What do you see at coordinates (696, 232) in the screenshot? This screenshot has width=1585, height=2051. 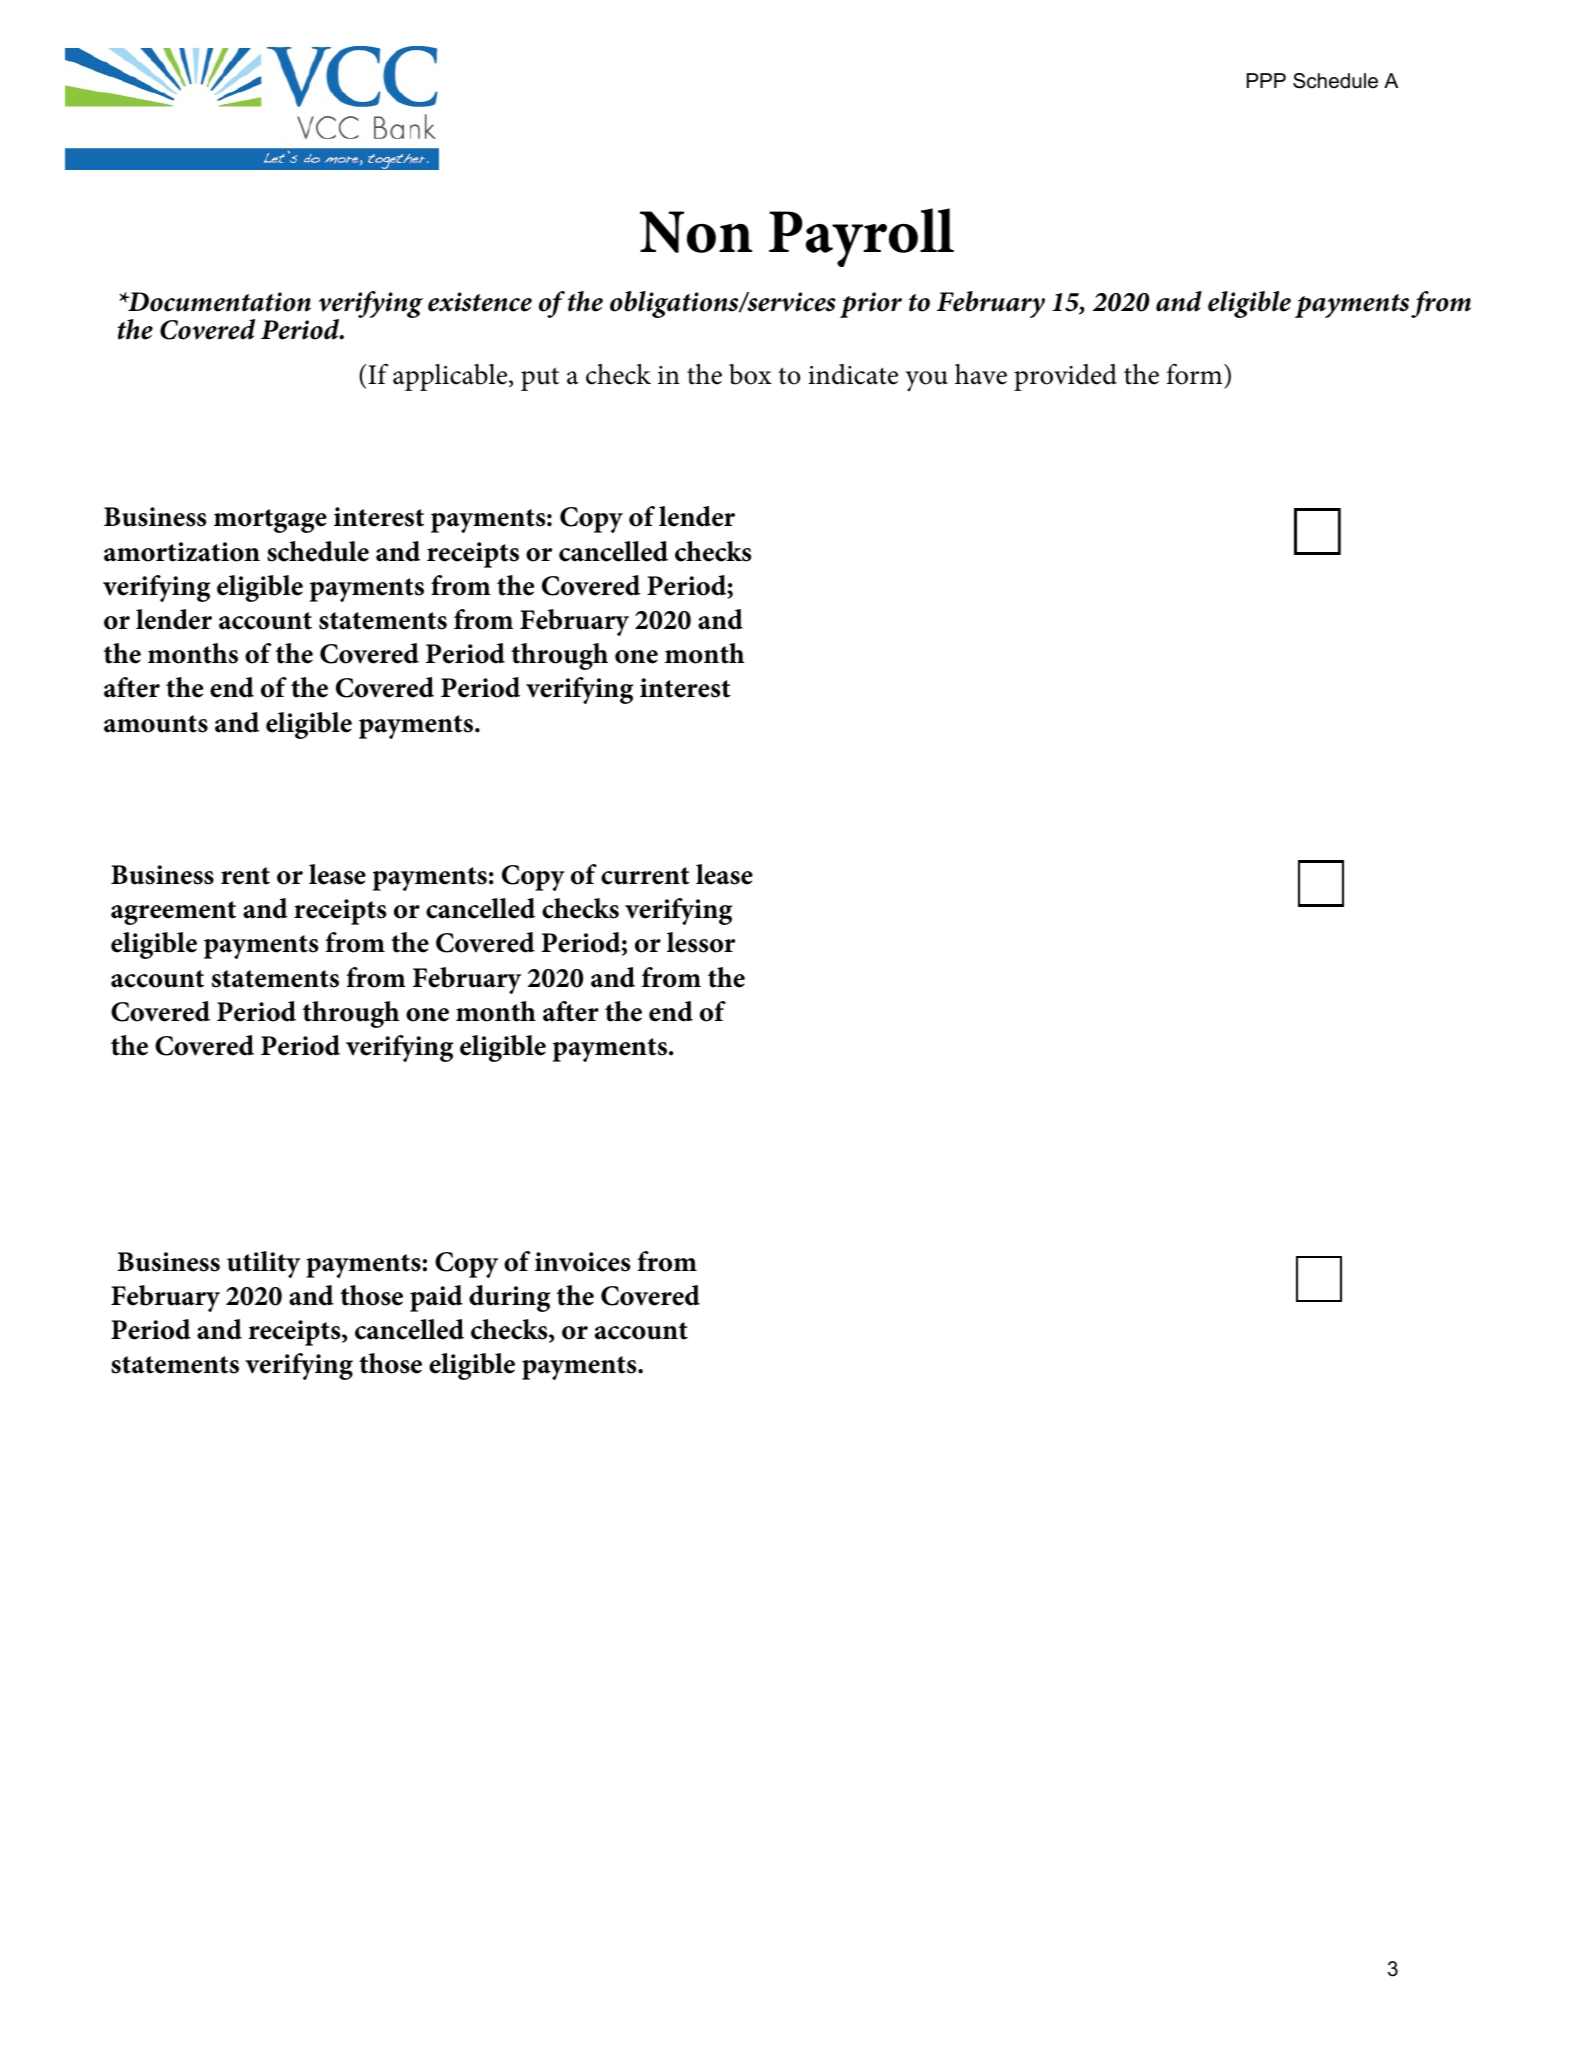 I see `Non` at bounding box center [696, 232].
